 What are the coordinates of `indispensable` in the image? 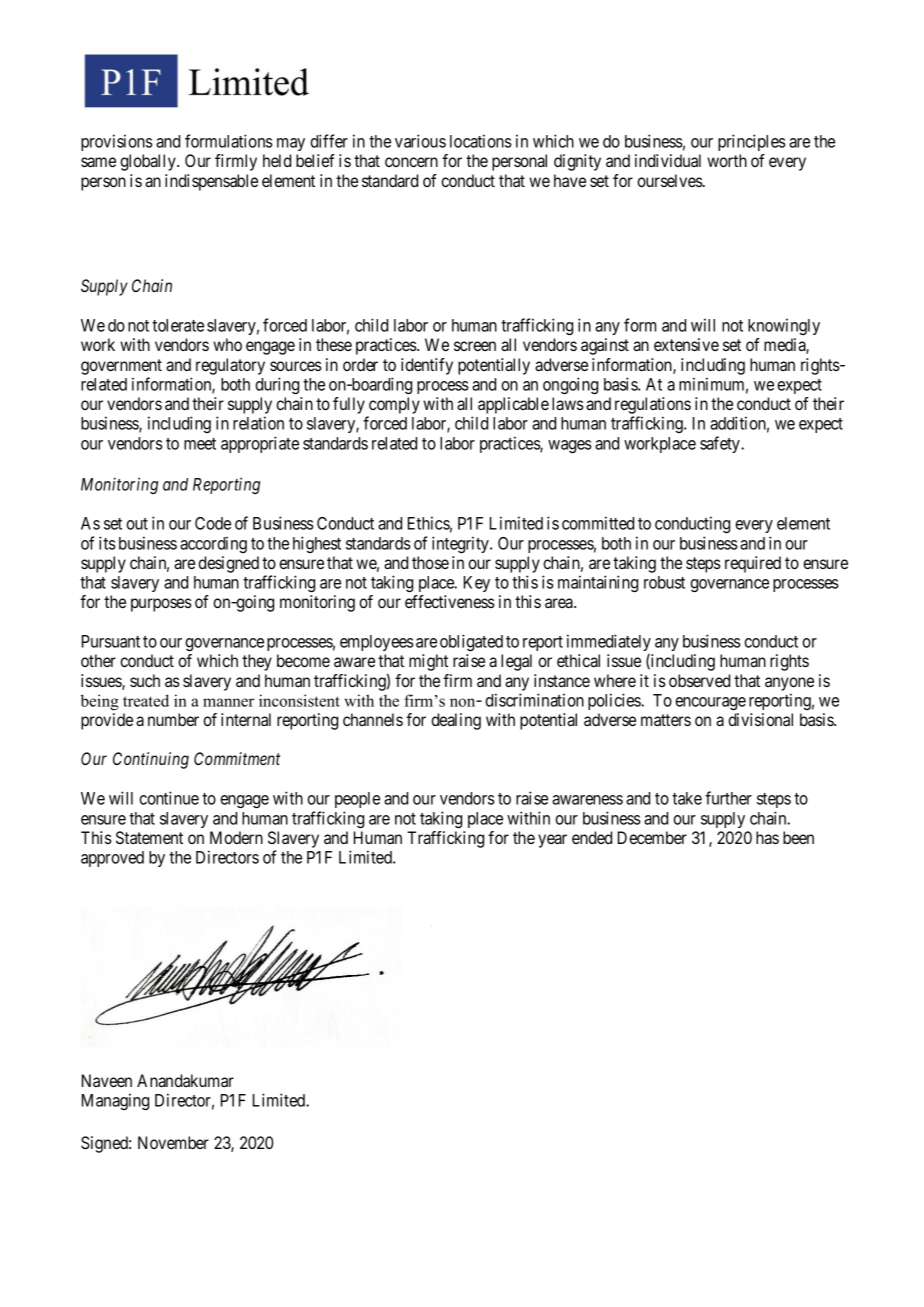 It's located at (211, 182).
